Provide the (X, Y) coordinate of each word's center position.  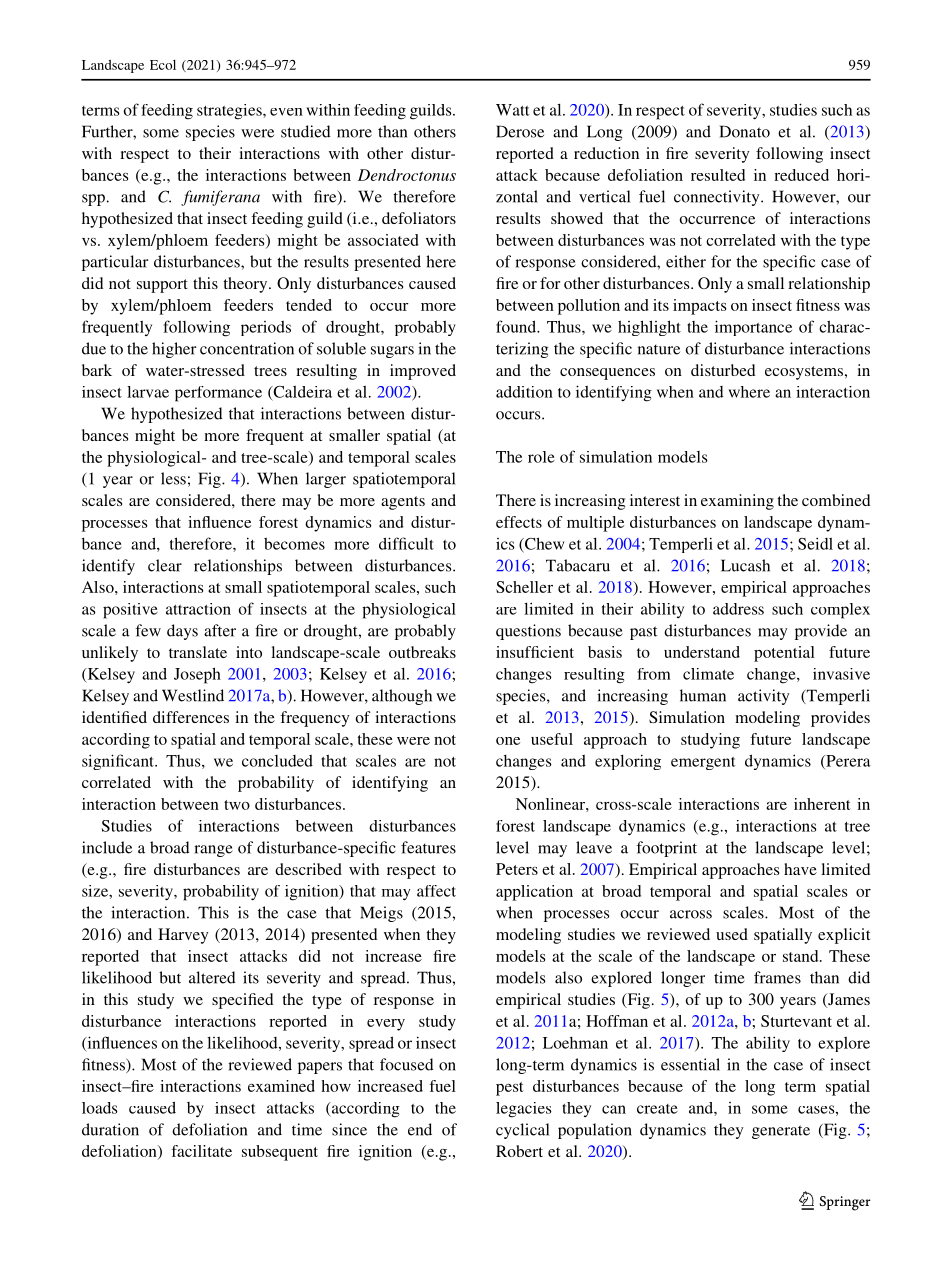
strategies (230, 112)
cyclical (522, 1131)
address (738, 609)
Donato (745, 131)
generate (781, 1132)
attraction (198, 609)
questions (528, 632)
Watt (513, 110)
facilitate (201, 1151)
